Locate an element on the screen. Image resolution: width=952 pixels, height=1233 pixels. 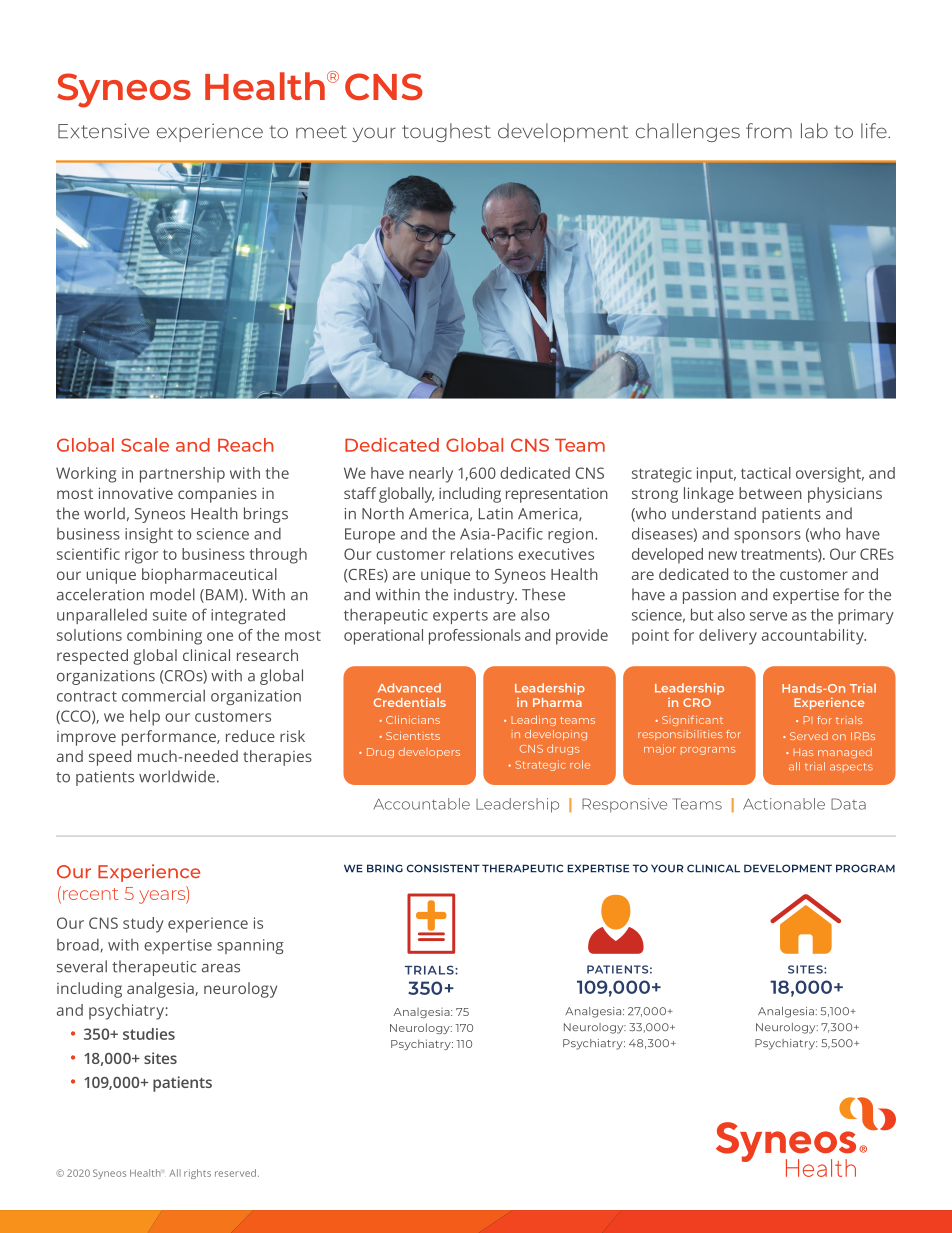
from is located at coordinates (769, 130).
